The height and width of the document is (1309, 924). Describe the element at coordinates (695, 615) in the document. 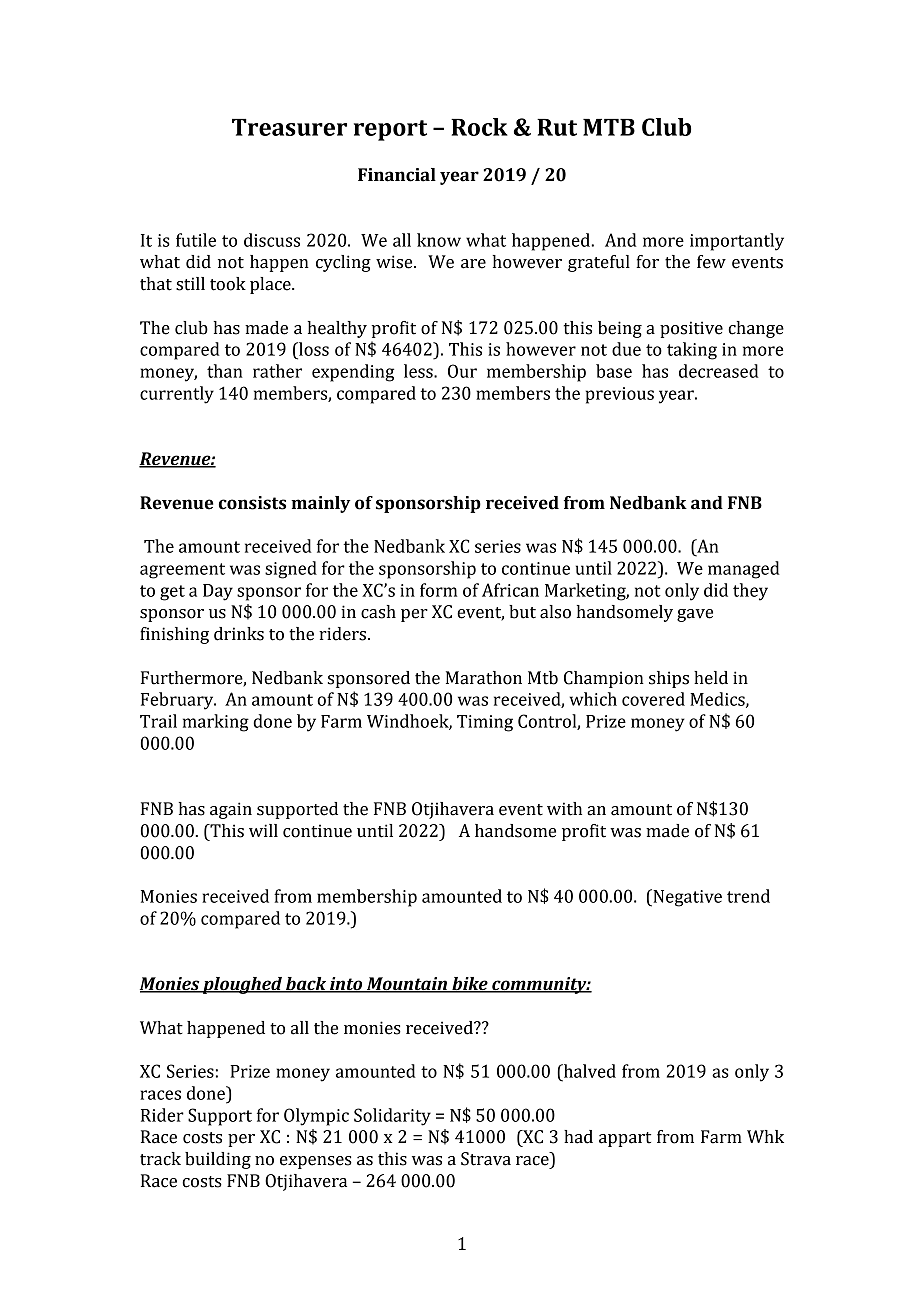

I see `gave` at that location.
